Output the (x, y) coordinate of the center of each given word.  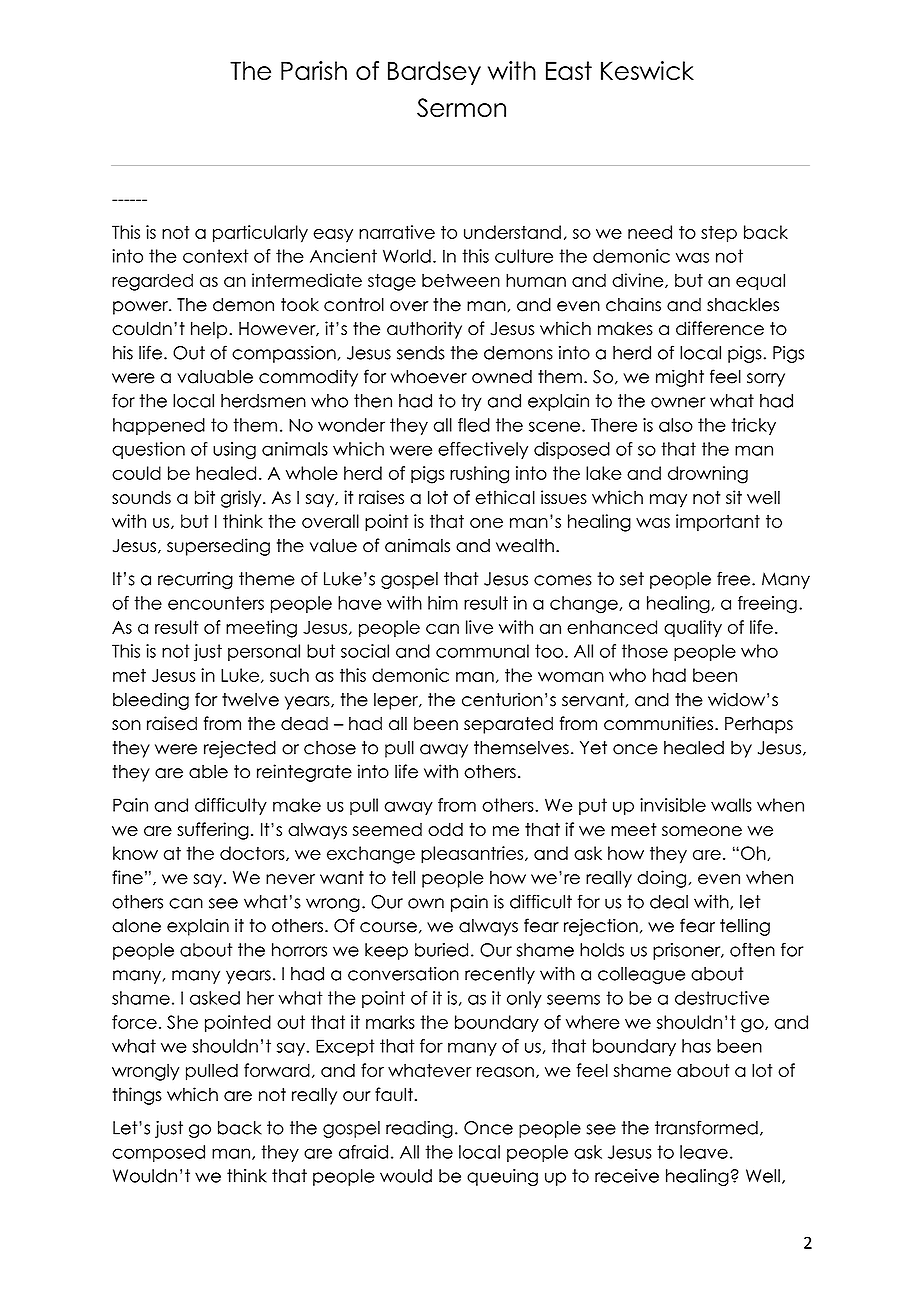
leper (397, 701)
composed (158, 1153)
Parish (314, 71)
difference (720, 328)
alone (136, 926)
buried (441, 950)
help (210, 330)
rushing (479, 475)
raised (172, 723)
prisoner (688, 951)
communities (658, 723)
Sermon (461, 108)
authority (424, 330)
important (718, 523)
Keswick (647, 71)
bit (205, 497)
